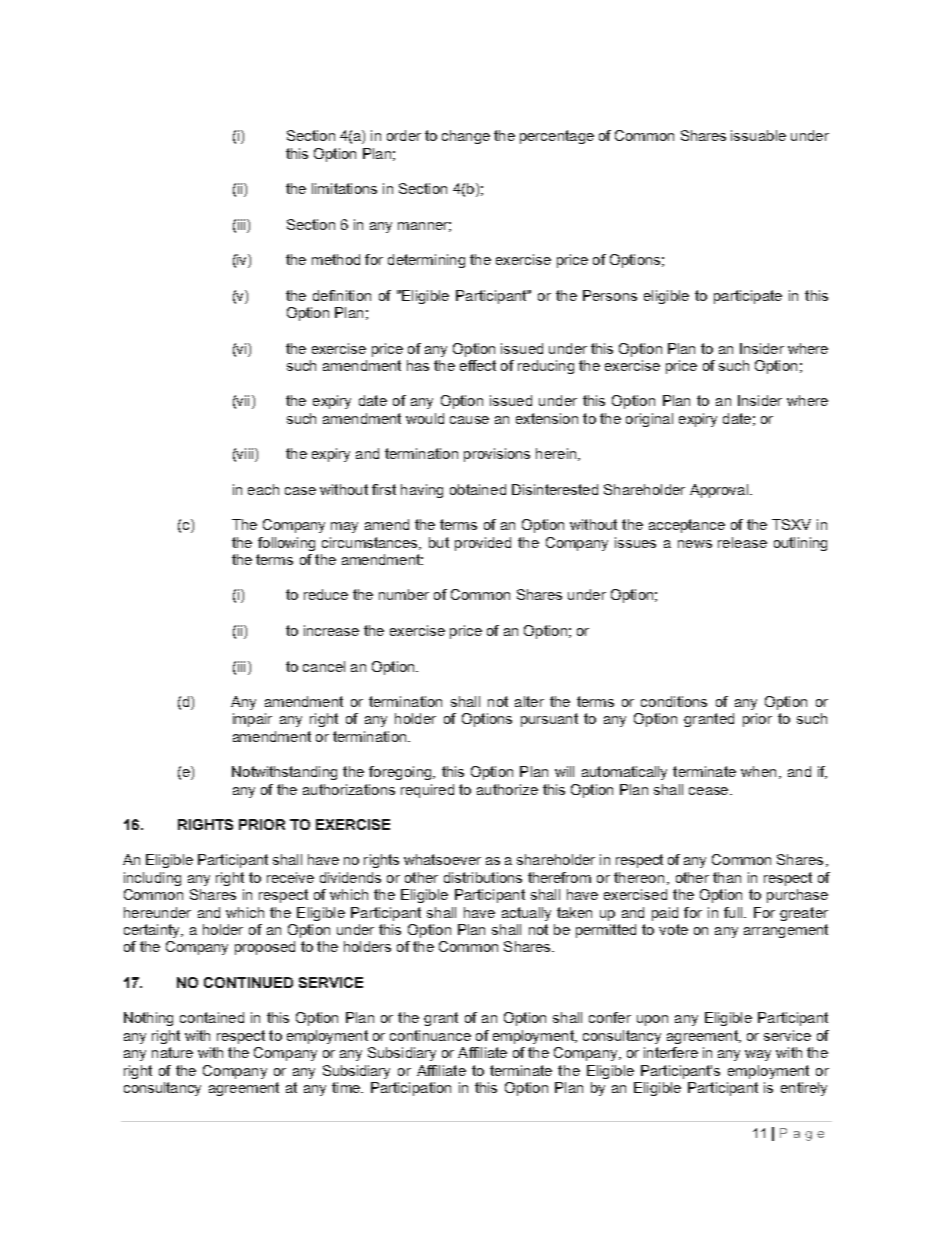 Image resolution: width=952 pixels, height=1233 pixels. What do you see at coordinates (404, 594) in the screenshot?
I see `number` at bounding box center [404, 594].
